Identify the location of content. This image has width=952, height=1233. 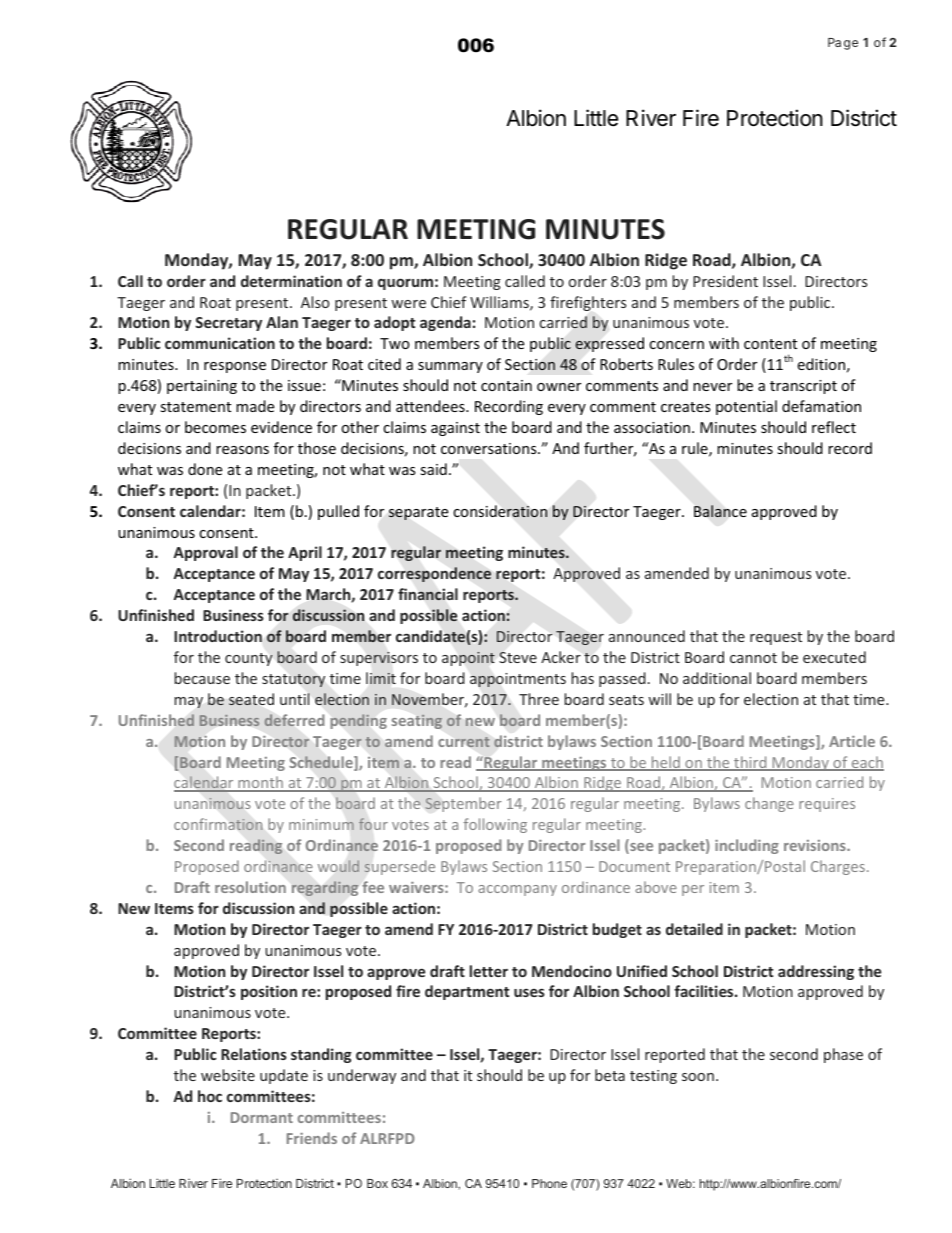
(770, 344).
